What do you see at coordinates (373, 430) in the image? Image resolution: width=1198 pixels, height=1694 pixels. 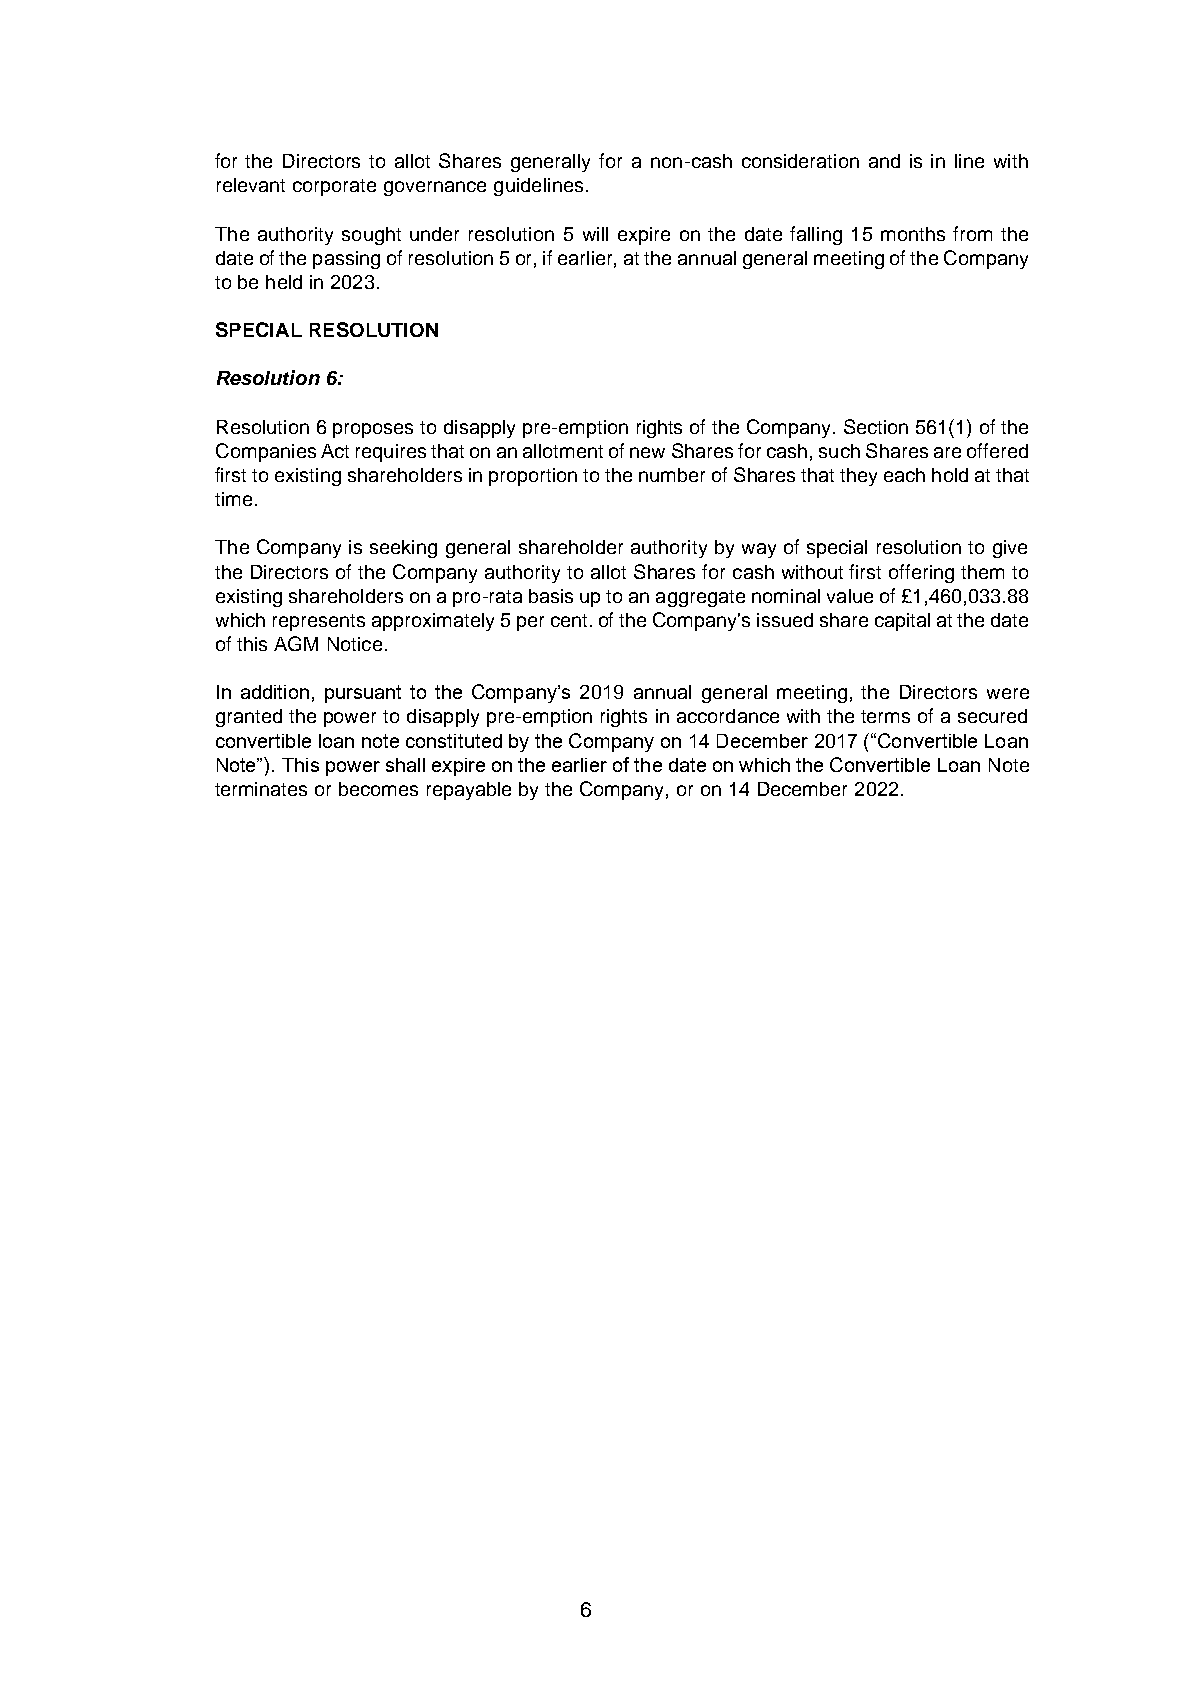 I see `proposes` at bounding box center [373, 430].
